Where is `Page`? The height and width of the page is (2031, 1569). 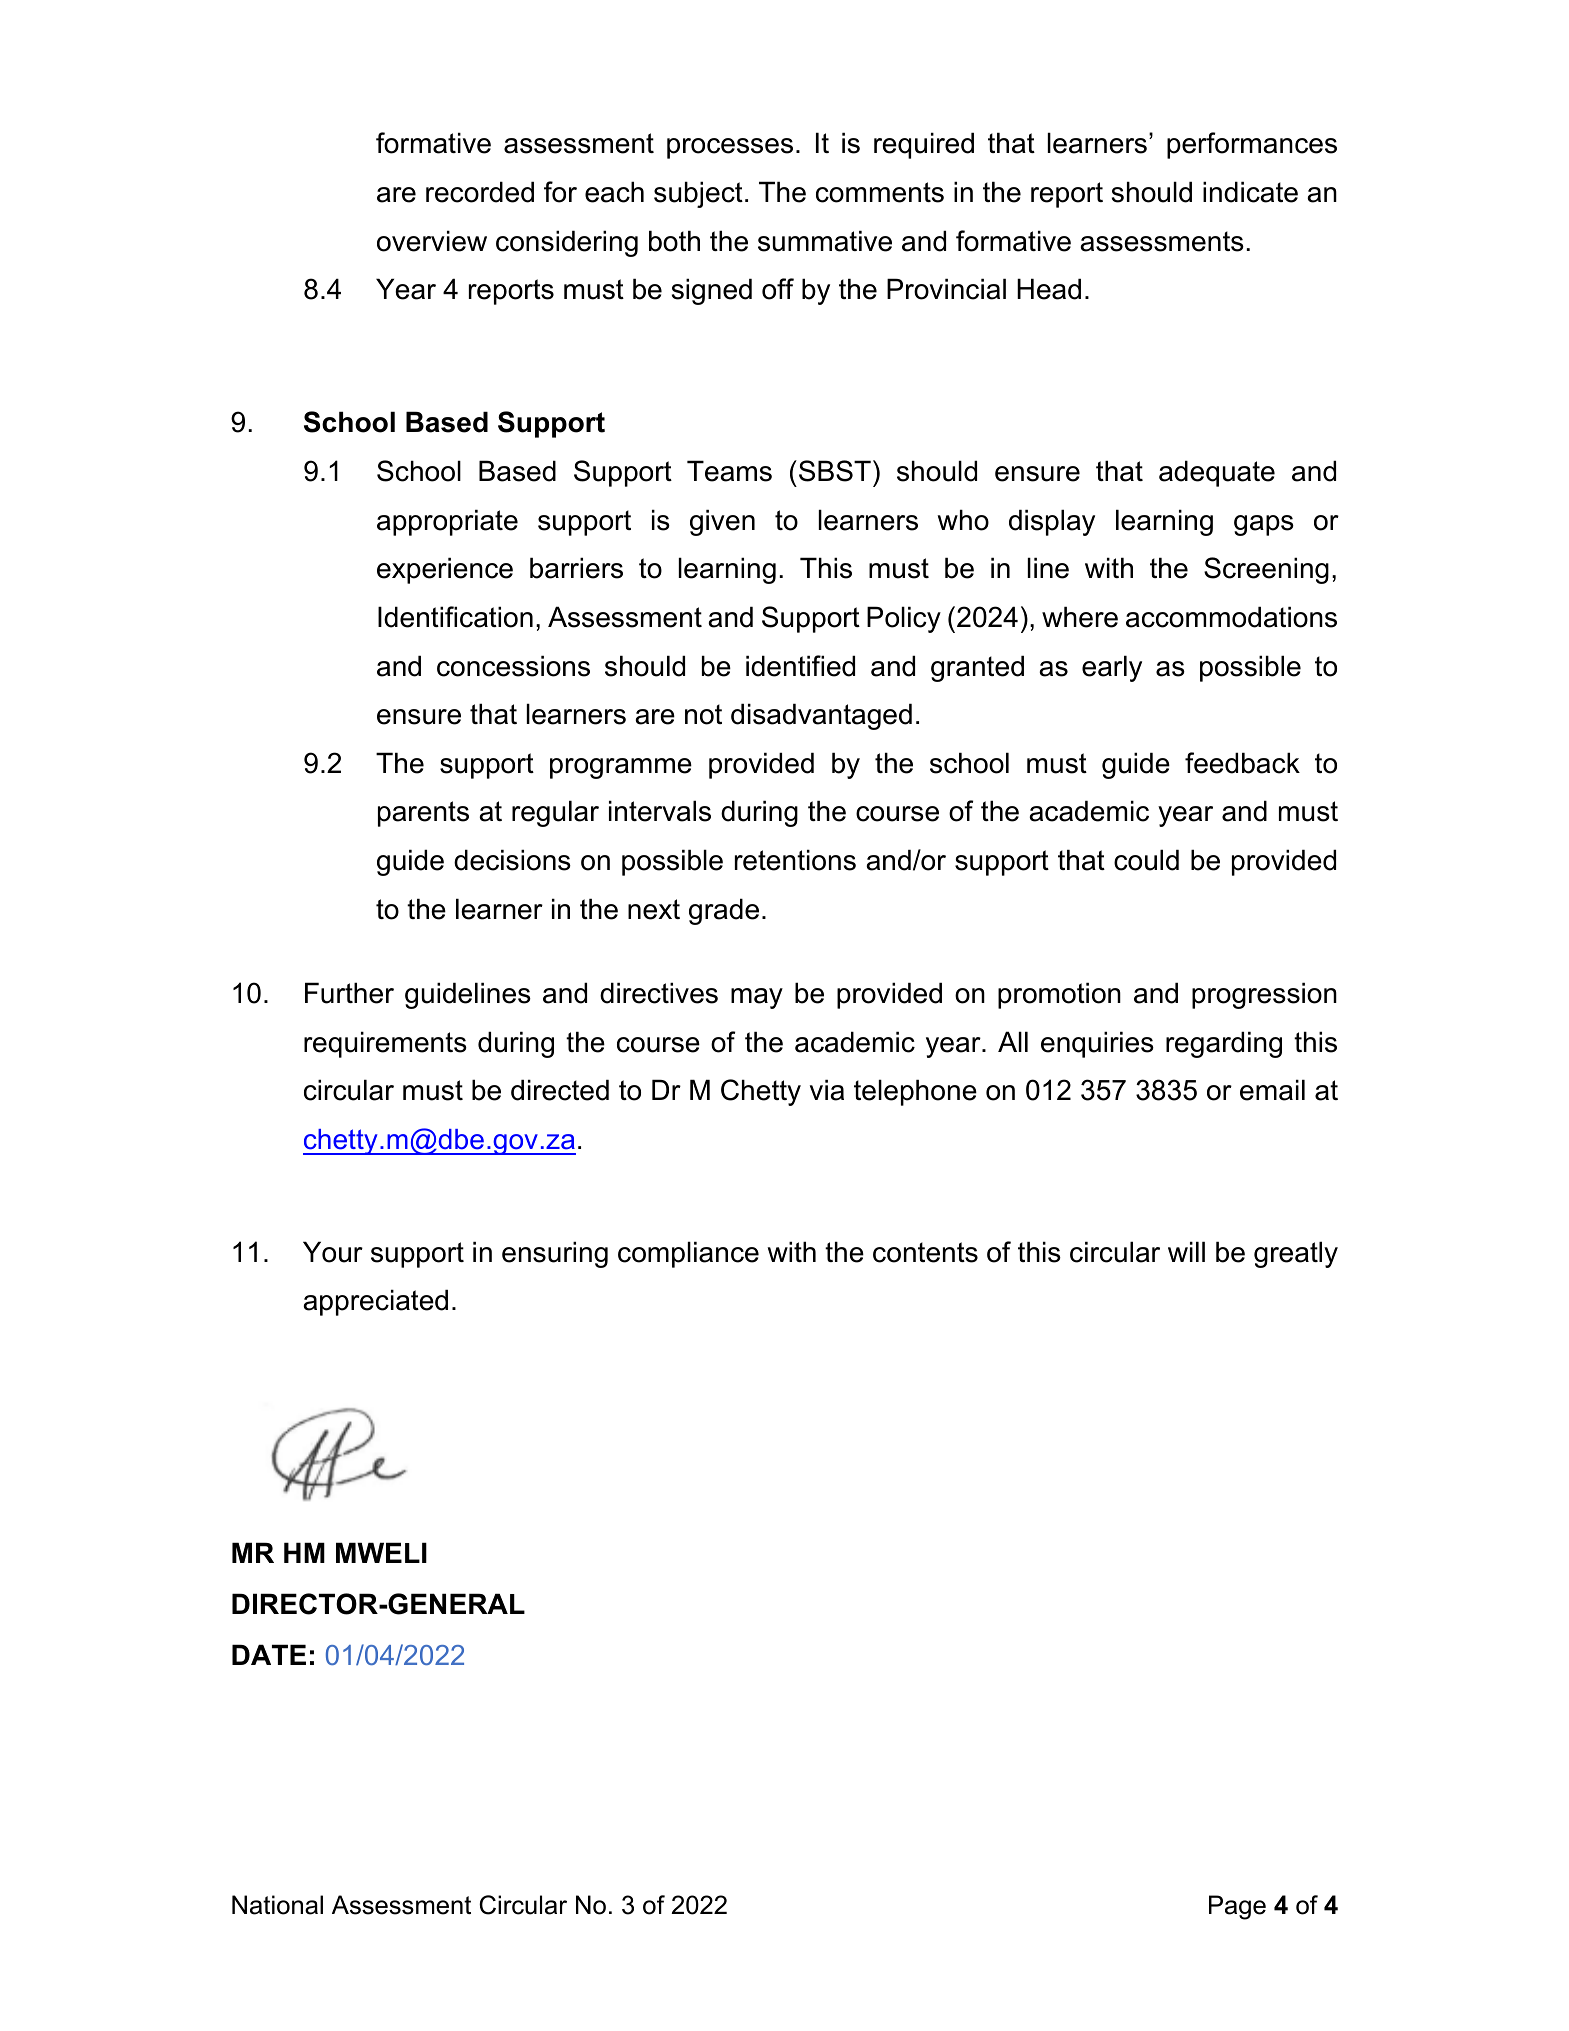
Page is located at coordinates (1237, 1907).
